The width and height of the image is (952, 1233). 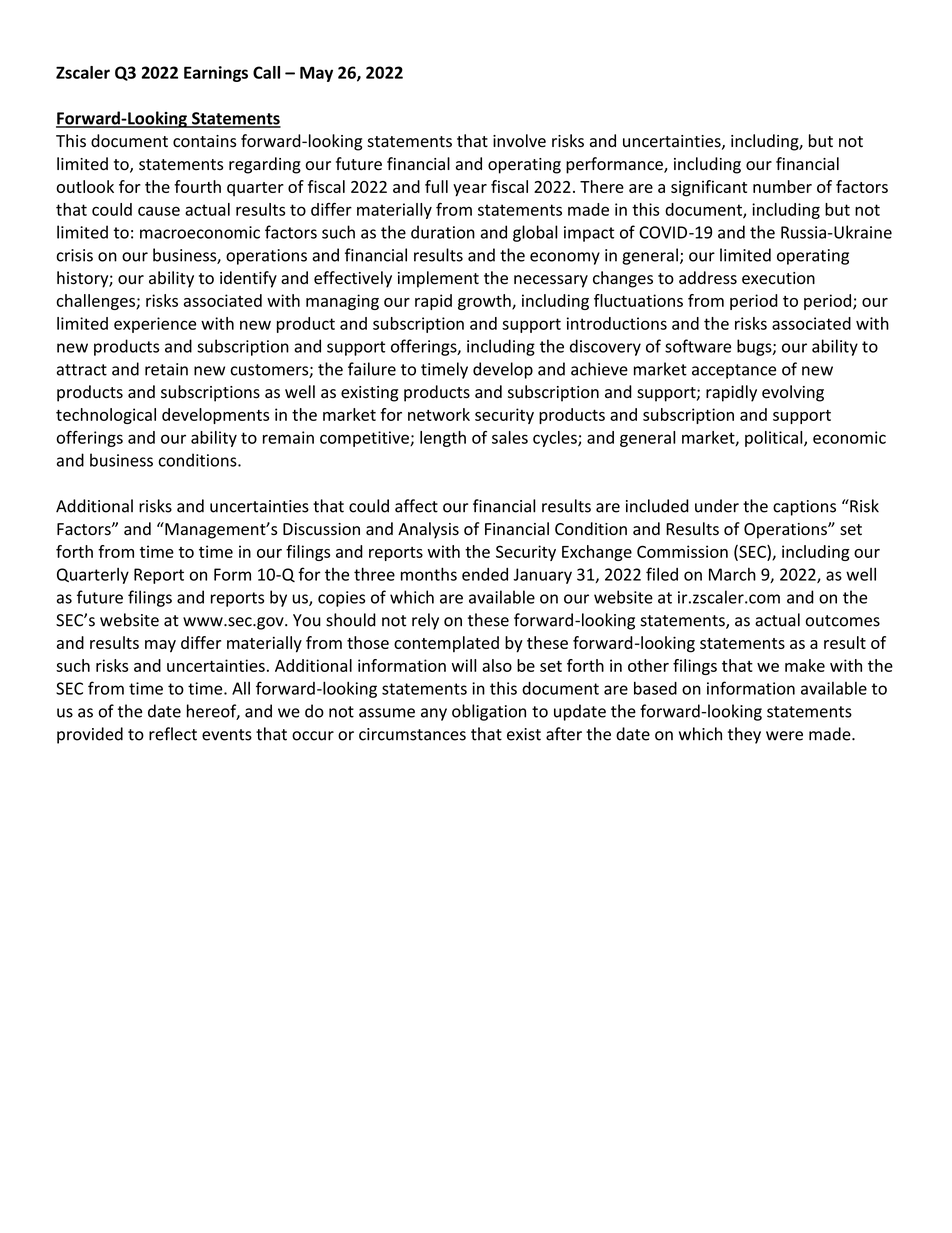 What do you see at coordinates (173, 734) in the image?
I see `reflect` at bounding box center [173, 734].
